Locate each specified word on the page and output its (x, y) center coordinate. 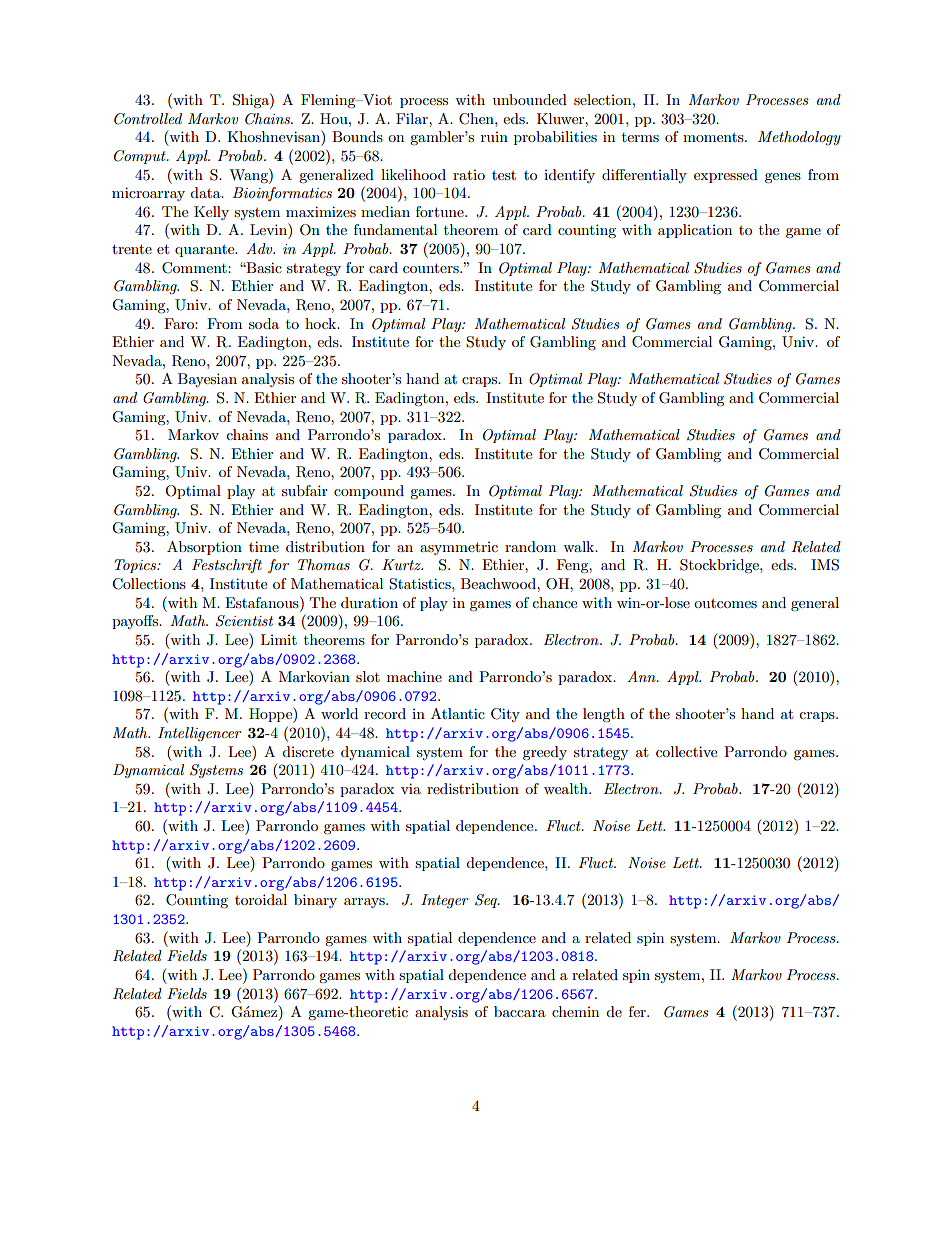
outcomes (725, 603)
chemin (575, 1011)
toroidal (261, 899)
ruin (494, 137)
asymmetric (459, 548)
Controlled (148, 119)
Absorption (204, 548)
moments (714, 137)
